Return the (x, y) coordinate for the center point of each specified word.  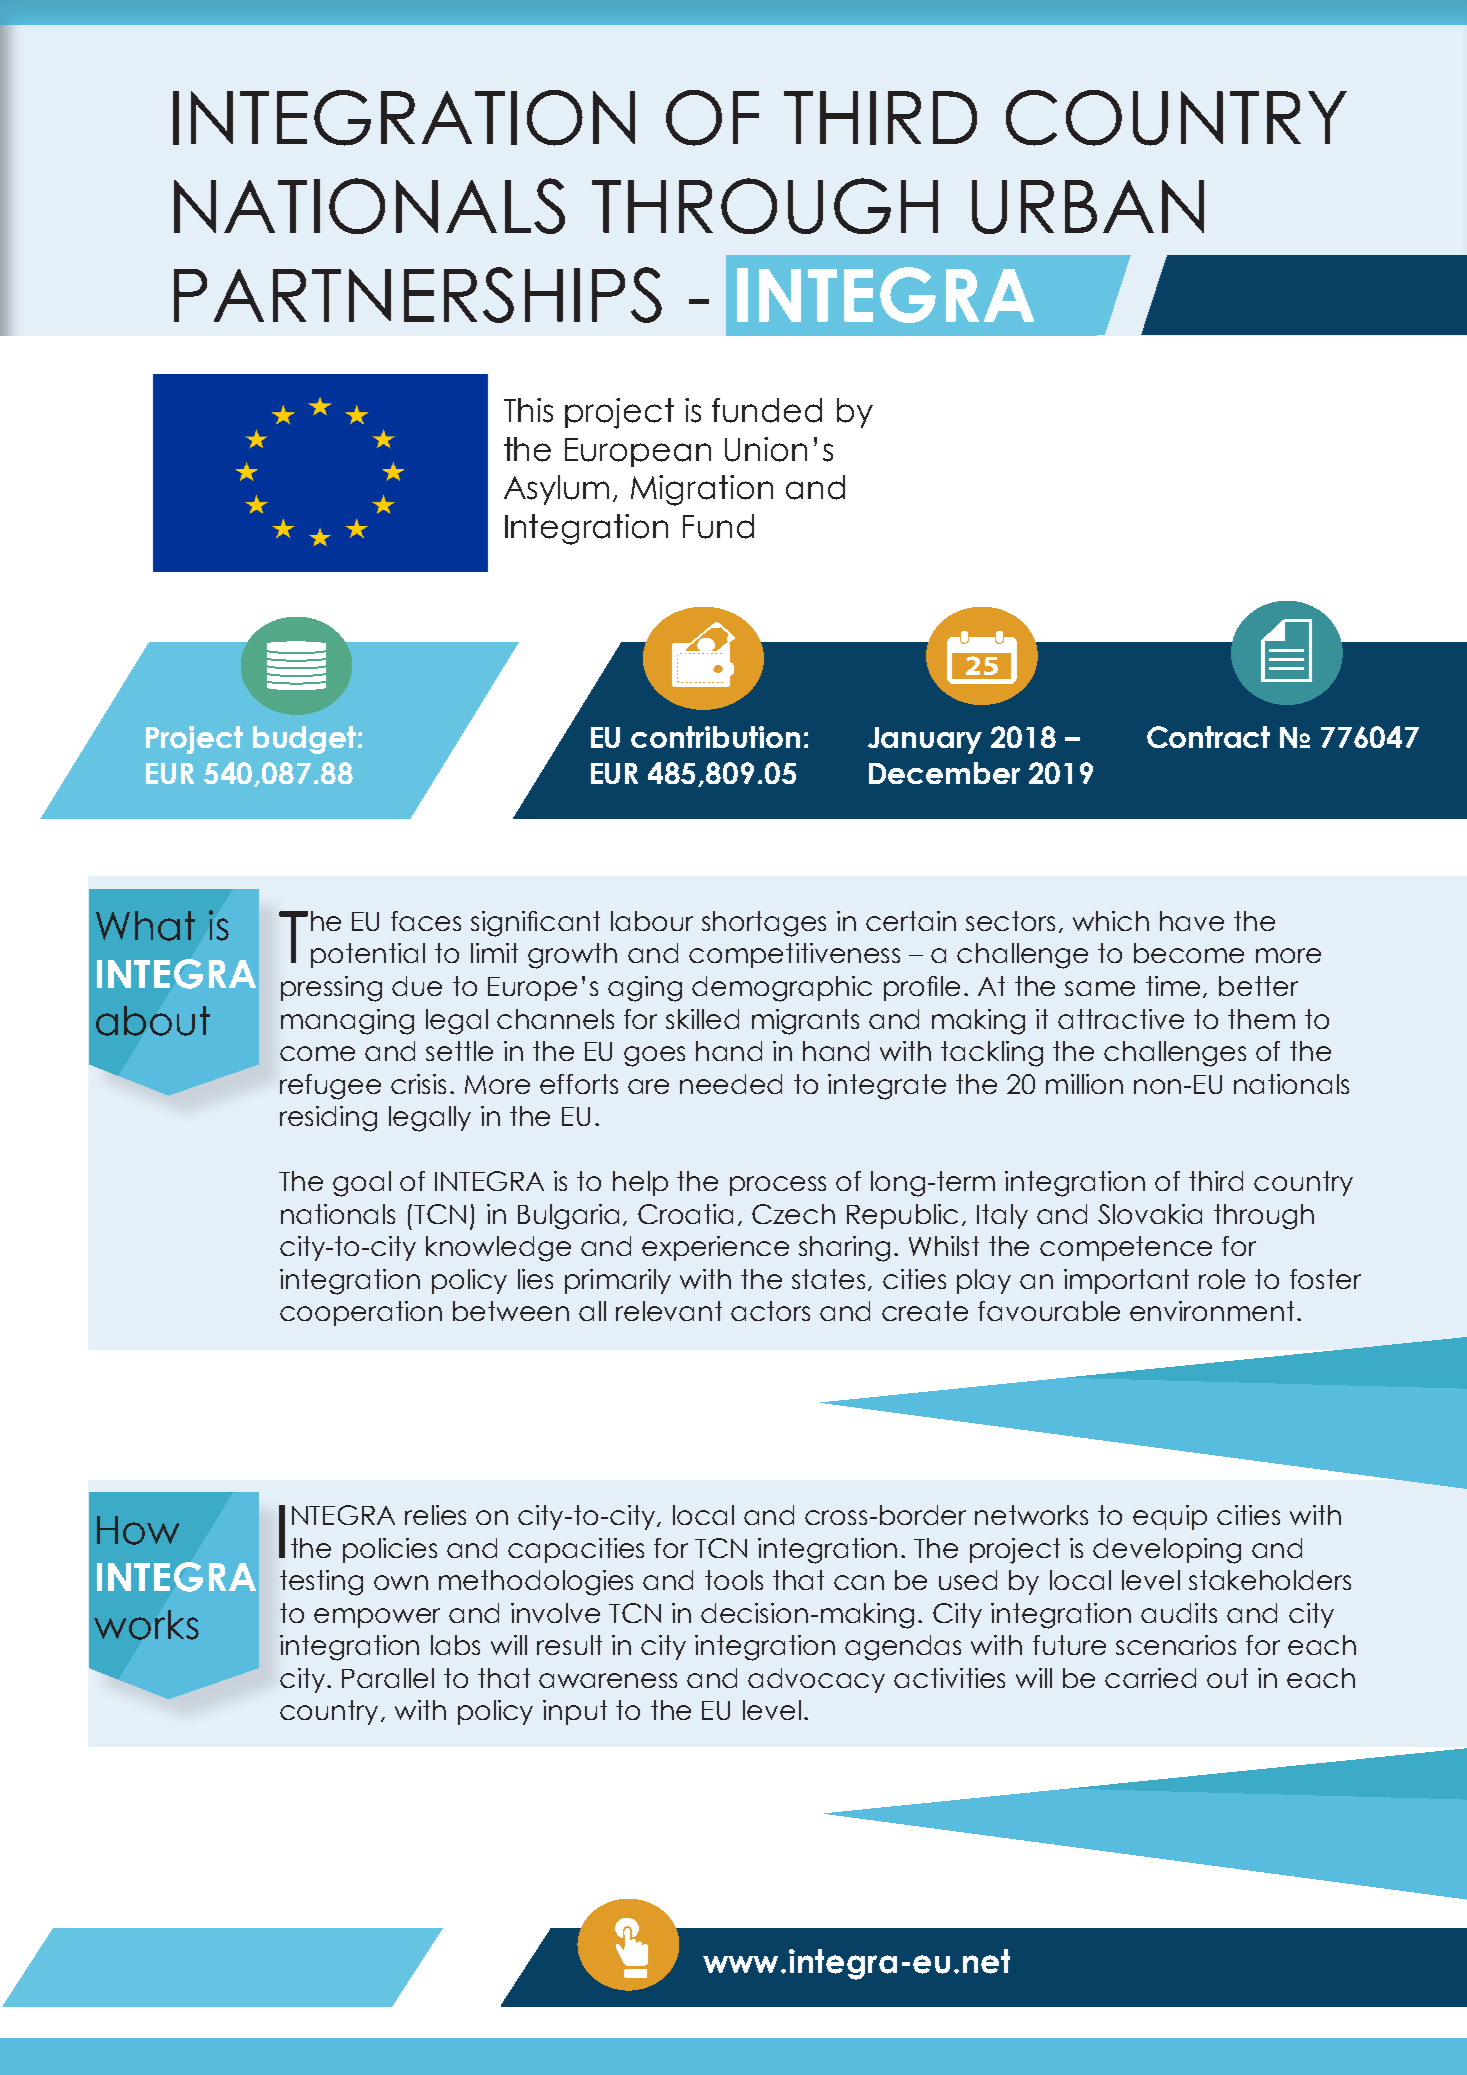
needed (731, 1084)
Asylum (556, 490)
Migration (702, 490)
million (1084, 1084)
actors (770, 1311)
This (528, 410)
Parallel (388, 1678)
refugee (330, 1087)
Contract (1208, 737)
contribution (715, 737)
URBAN (1088, 207)
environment (1212, 1311)
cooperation (361, 1313)
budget (304, 740)
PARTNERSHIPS (418, 295)
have (1192, 921)
